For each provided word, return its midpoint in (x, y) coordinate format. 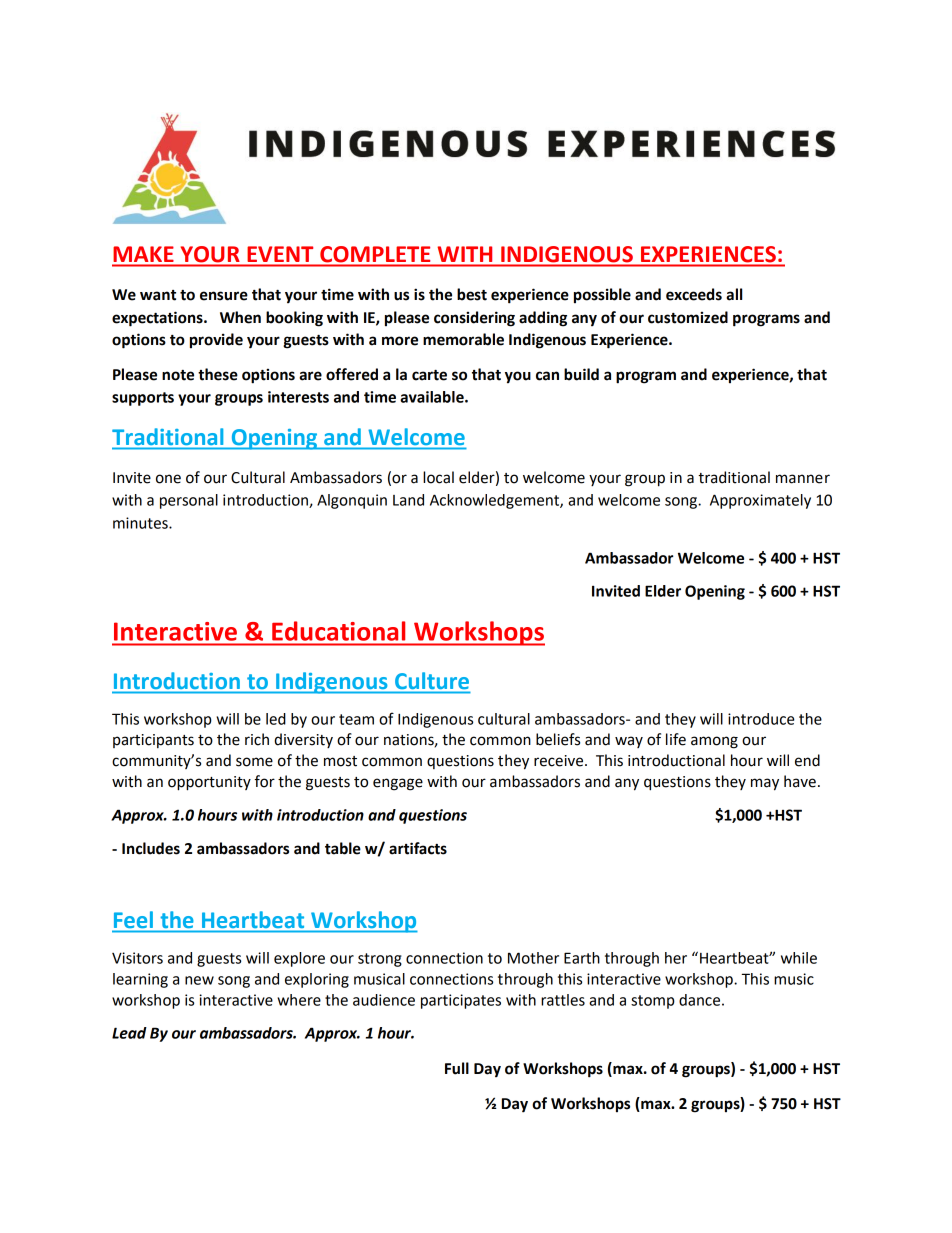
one (168, 479)
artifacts (418, 848)
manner (803, 479)
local (438, 477)
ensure (224, 296)
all (734, 294)
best (472, 294)
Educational (338, 631)
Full (457, 1068)
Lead (129, 1033)
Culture (432, 680)
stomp (653, 1002)
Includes (151, 848)
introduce (761, 719)
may (765, 784)
